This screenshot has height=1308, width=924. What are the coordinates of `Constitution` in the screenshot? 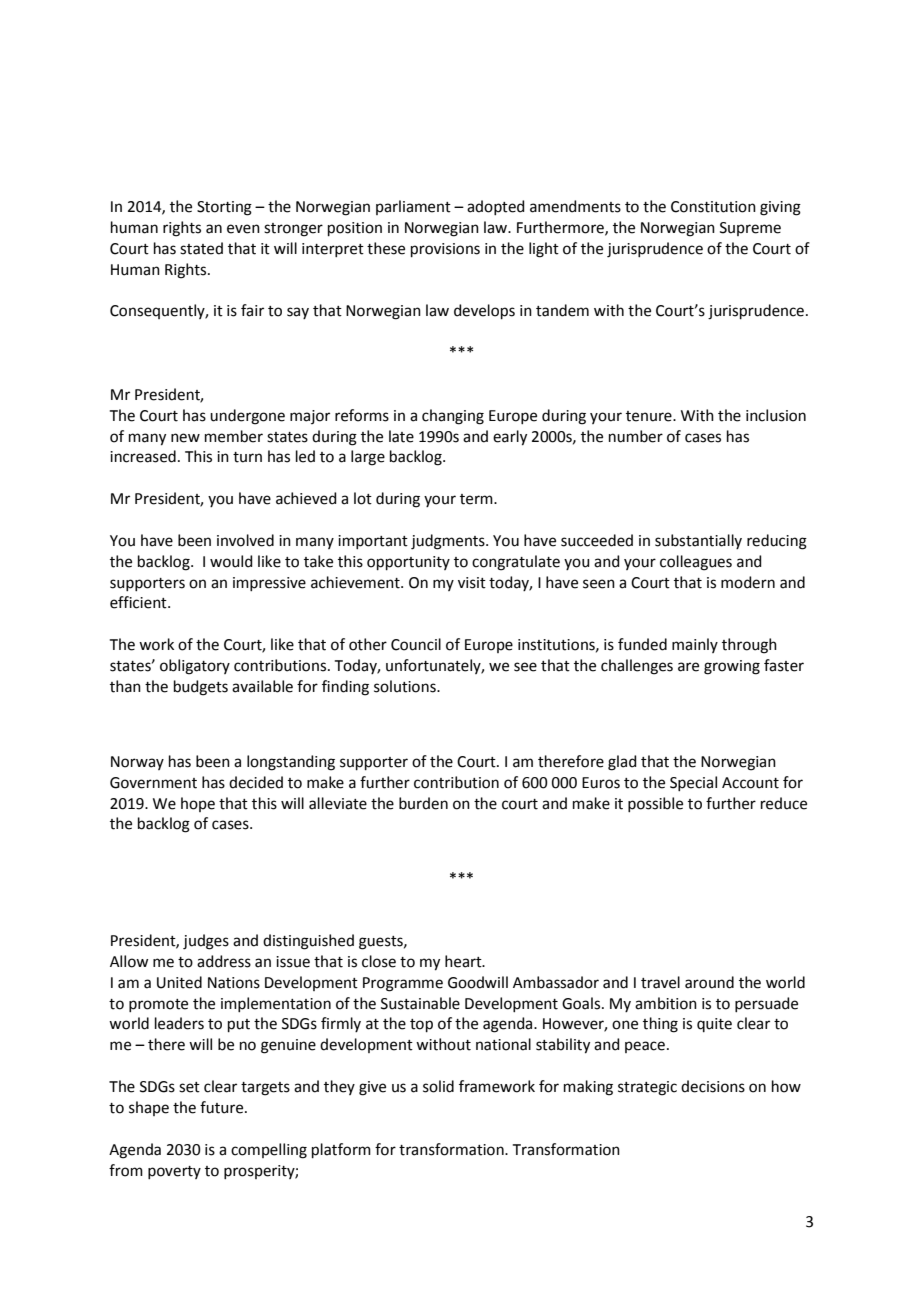 It's located at (713, 207).
